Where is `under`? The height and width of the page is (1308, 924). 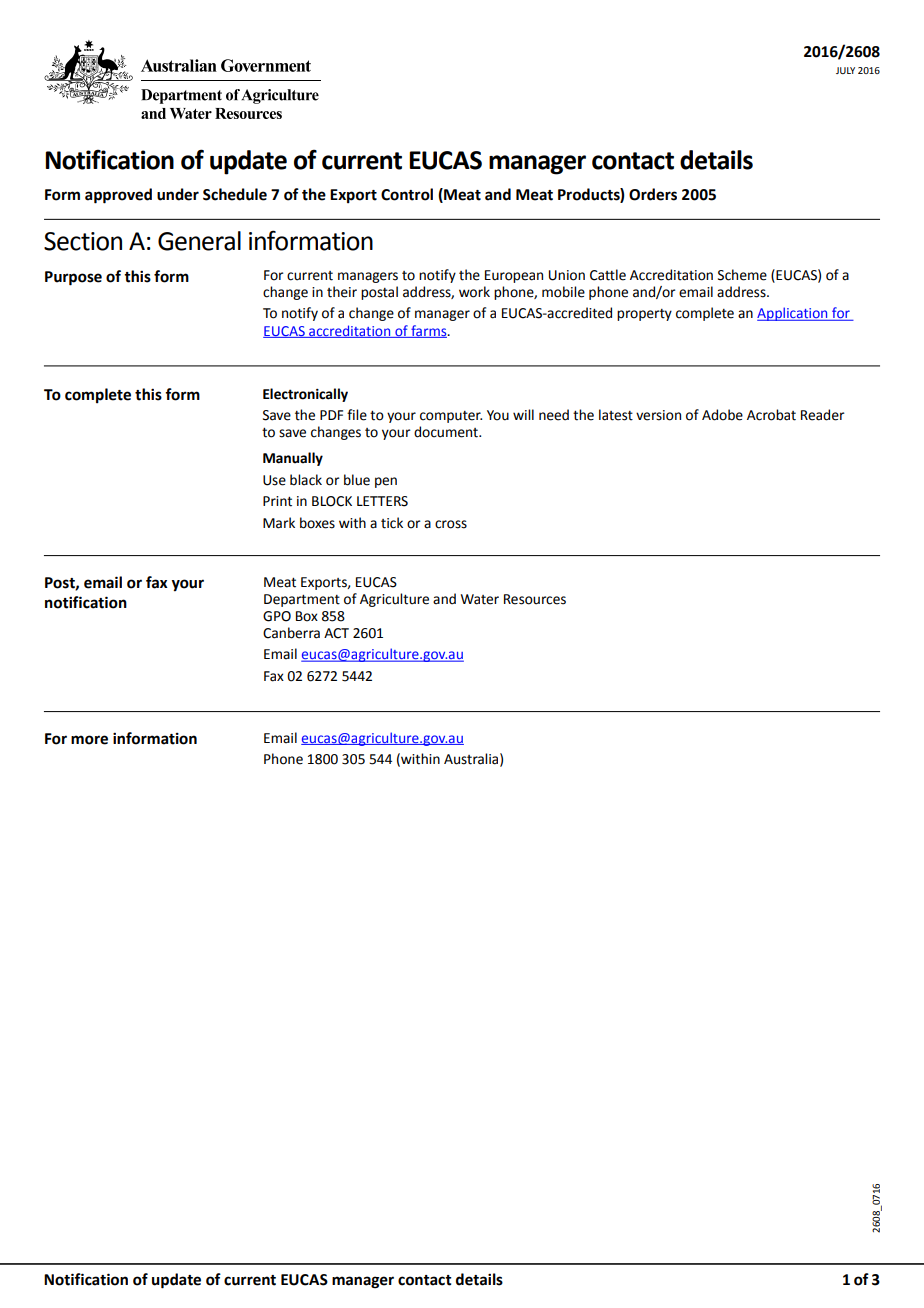 under is located at coordinates (178, 194).
